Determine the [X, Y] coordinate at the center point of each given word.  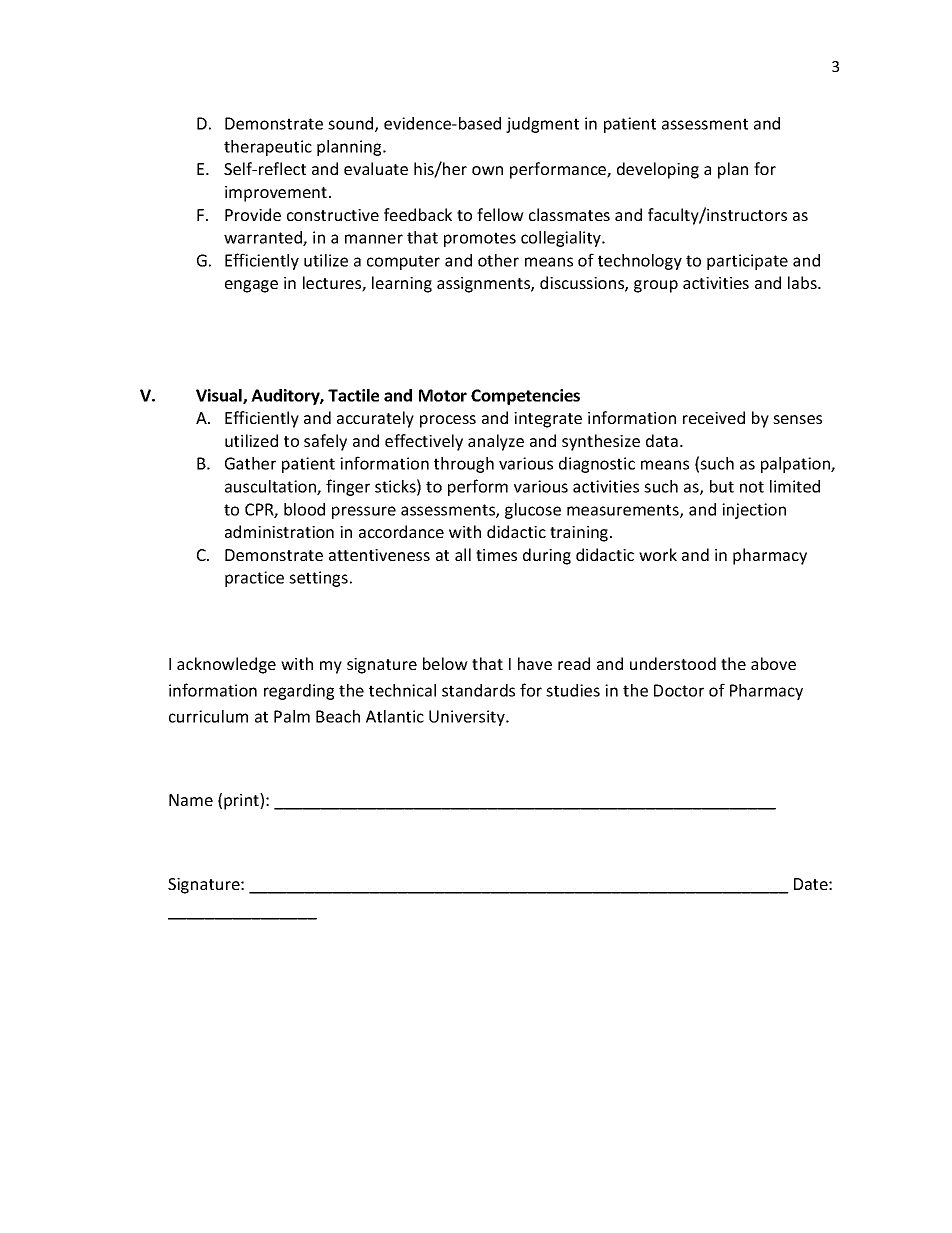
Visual [220, 396]
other [498, 260]
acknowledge [226, 665]
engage [251, 286]
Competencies [525, 397]
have [535, 663]
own [487, 170]
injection [754, 511]
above [773, 663]
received [714, 417]
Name [191, 800]
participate [747, 262]
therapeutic [268, 148]
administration [279, 531]
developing [658, 170]
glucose [533, 511]
